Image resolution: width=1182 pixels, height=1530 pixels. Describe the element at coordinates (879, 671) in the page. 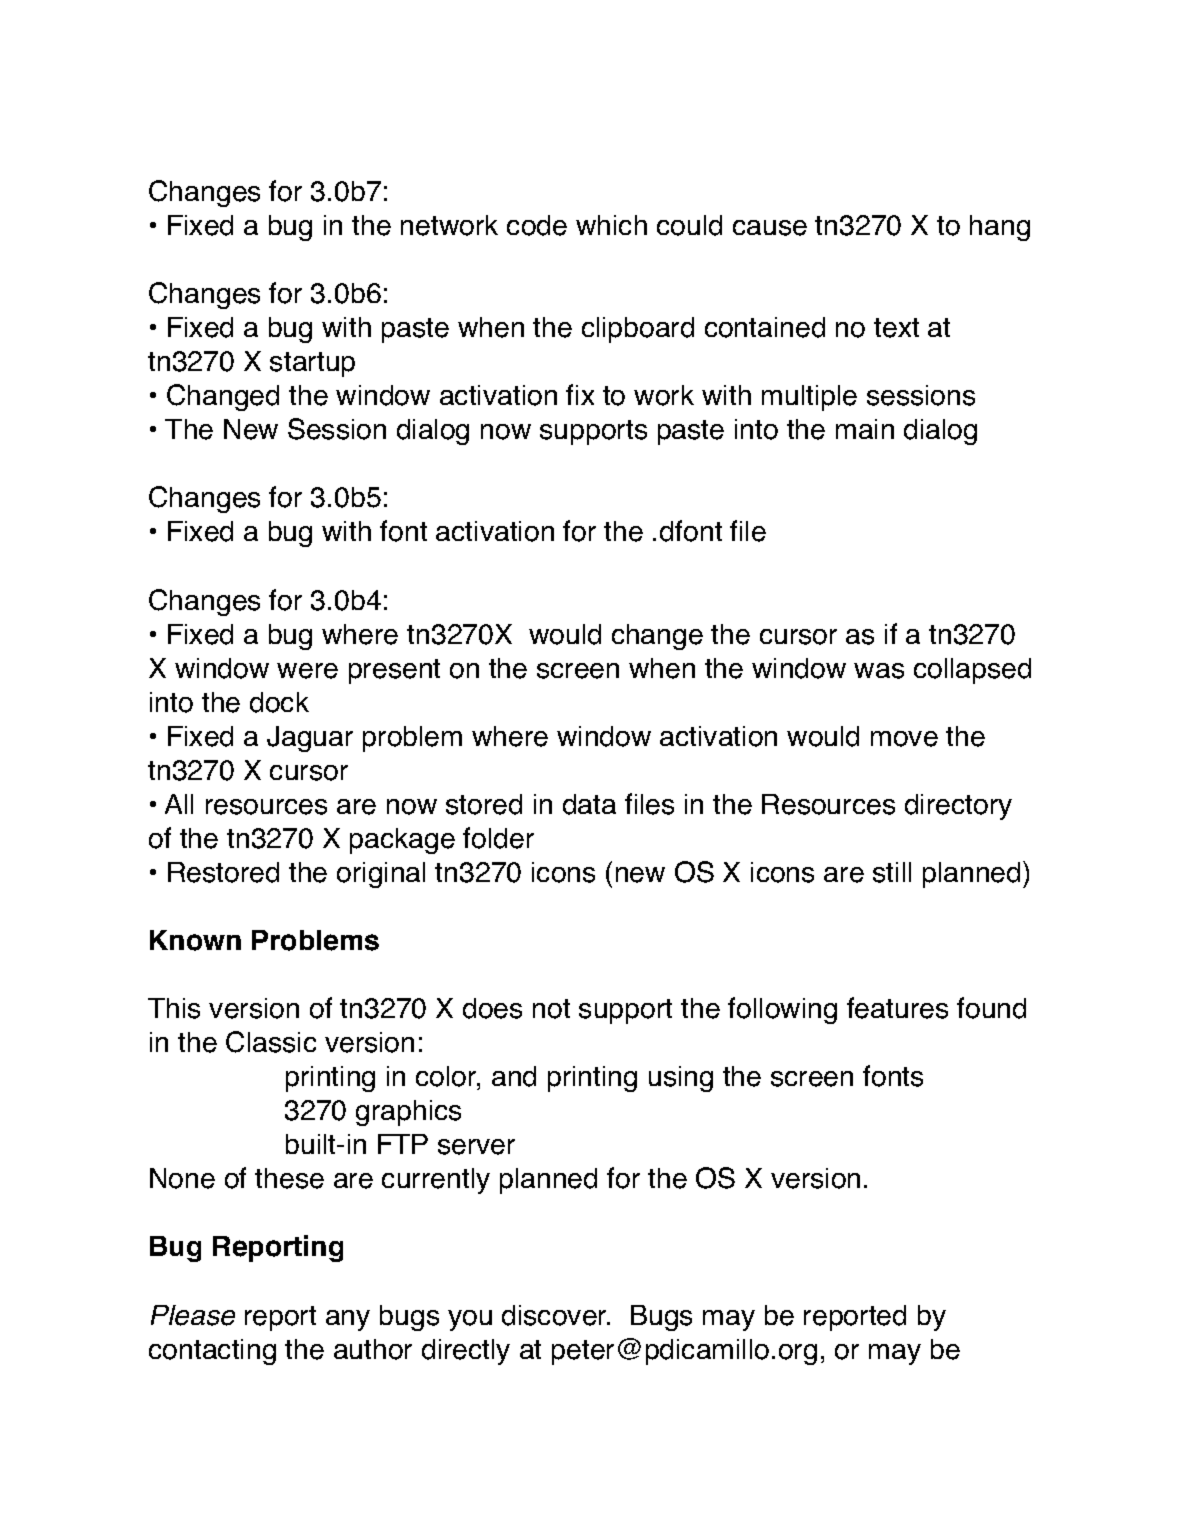

I see `was` at that location.
